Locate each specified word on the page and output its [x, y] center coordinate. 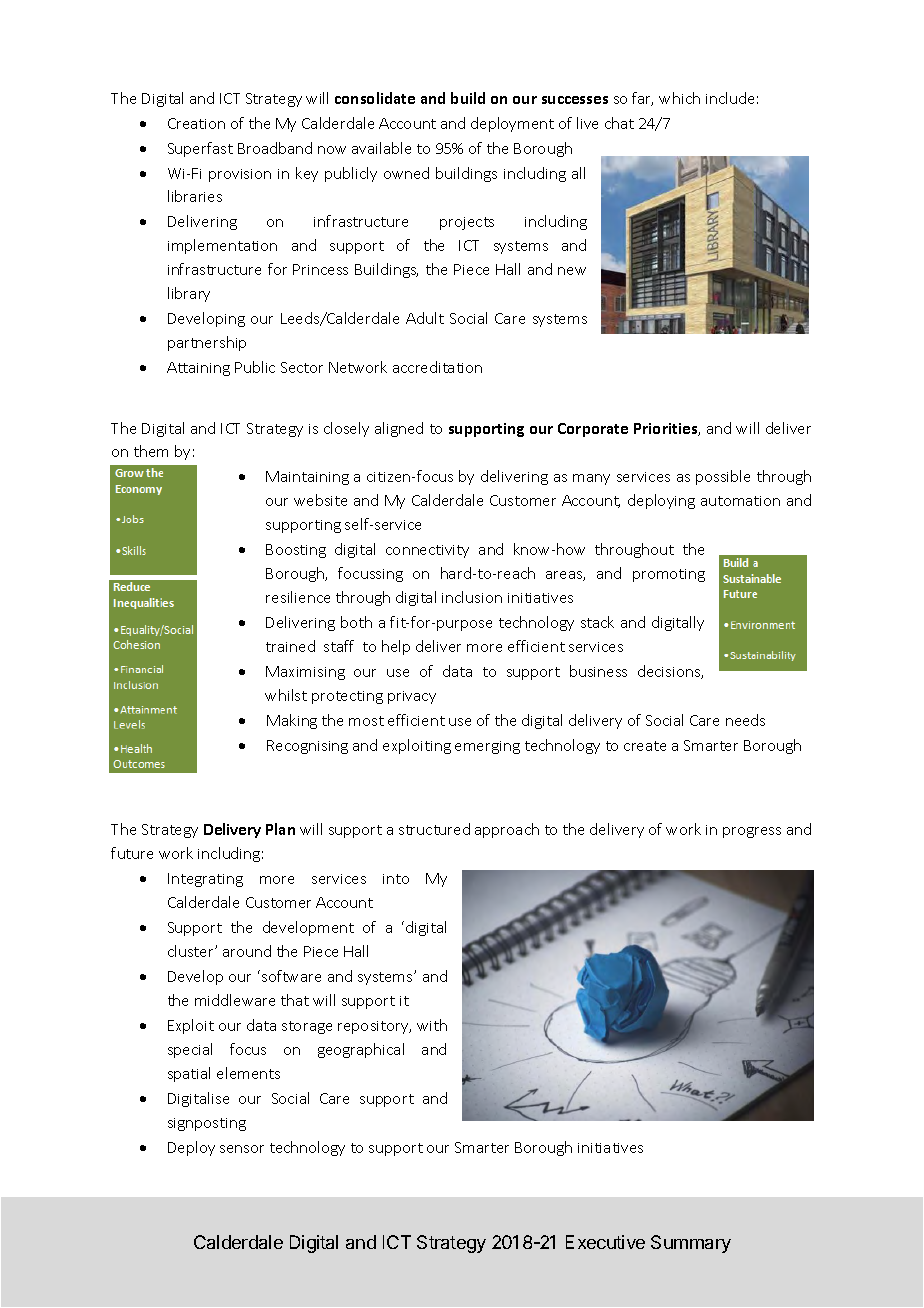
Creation [196, 123]
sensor [242, 1149]
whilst [286, 695]
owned [406, 173]
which [679, 98]
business [598, 671]
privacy [412, 697]
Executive [605, 1242]
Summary [691, 1244]
